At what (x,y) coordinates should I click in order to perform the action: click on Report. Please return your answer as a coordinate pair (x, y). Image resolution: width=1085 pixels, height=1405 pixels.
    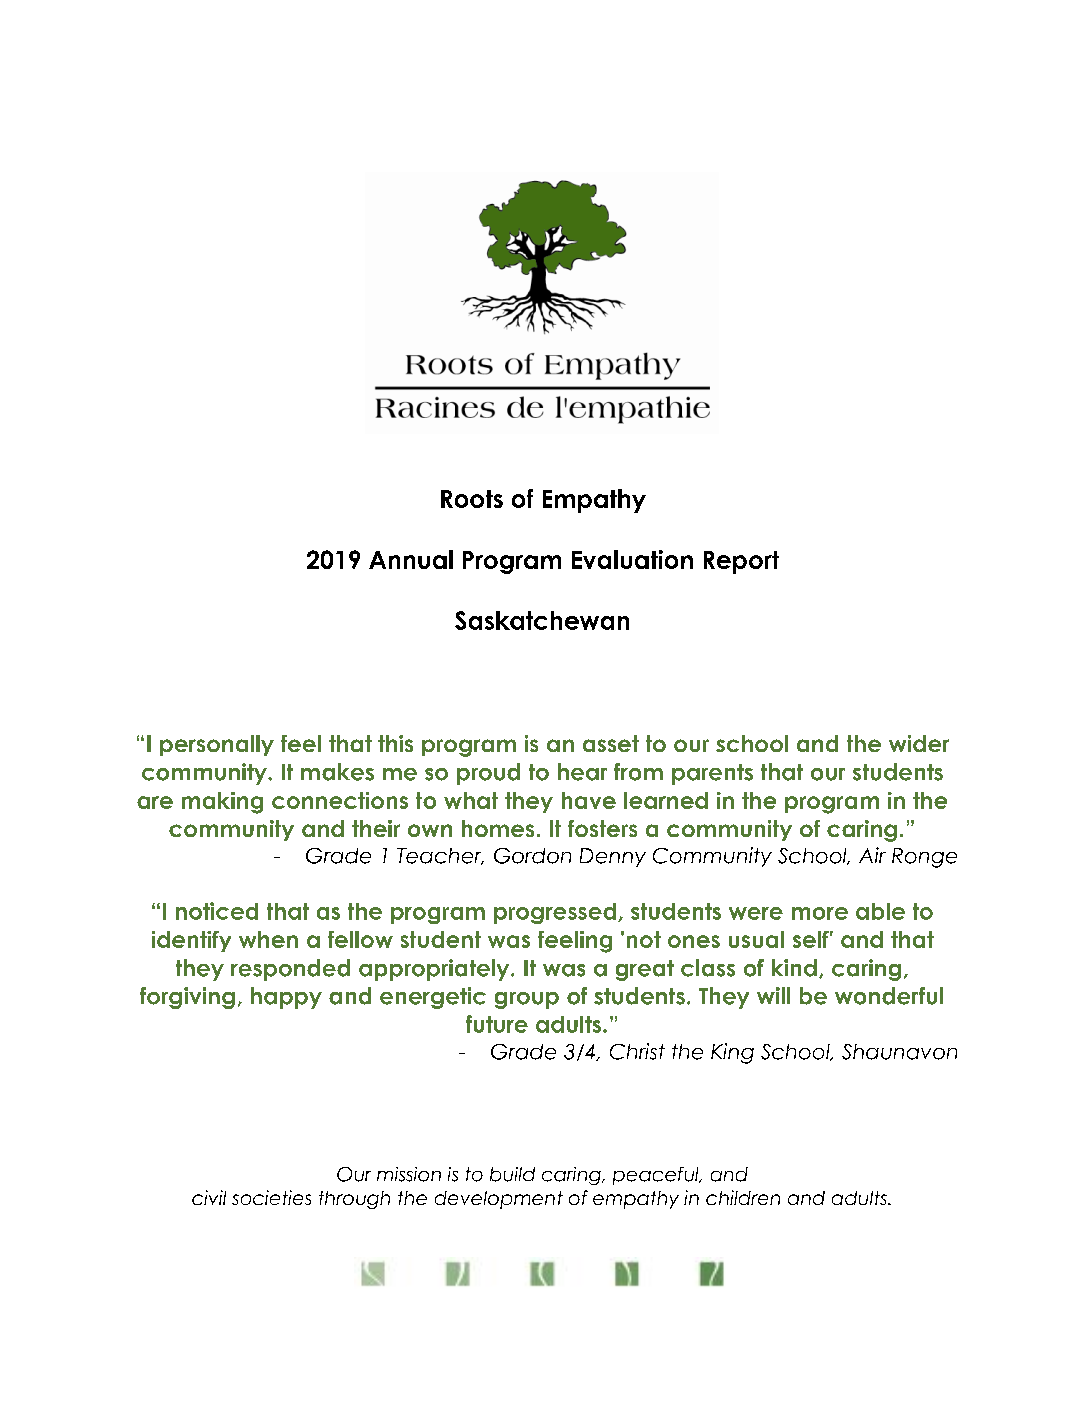
    Looking at the image, I should click on (741, 562).
